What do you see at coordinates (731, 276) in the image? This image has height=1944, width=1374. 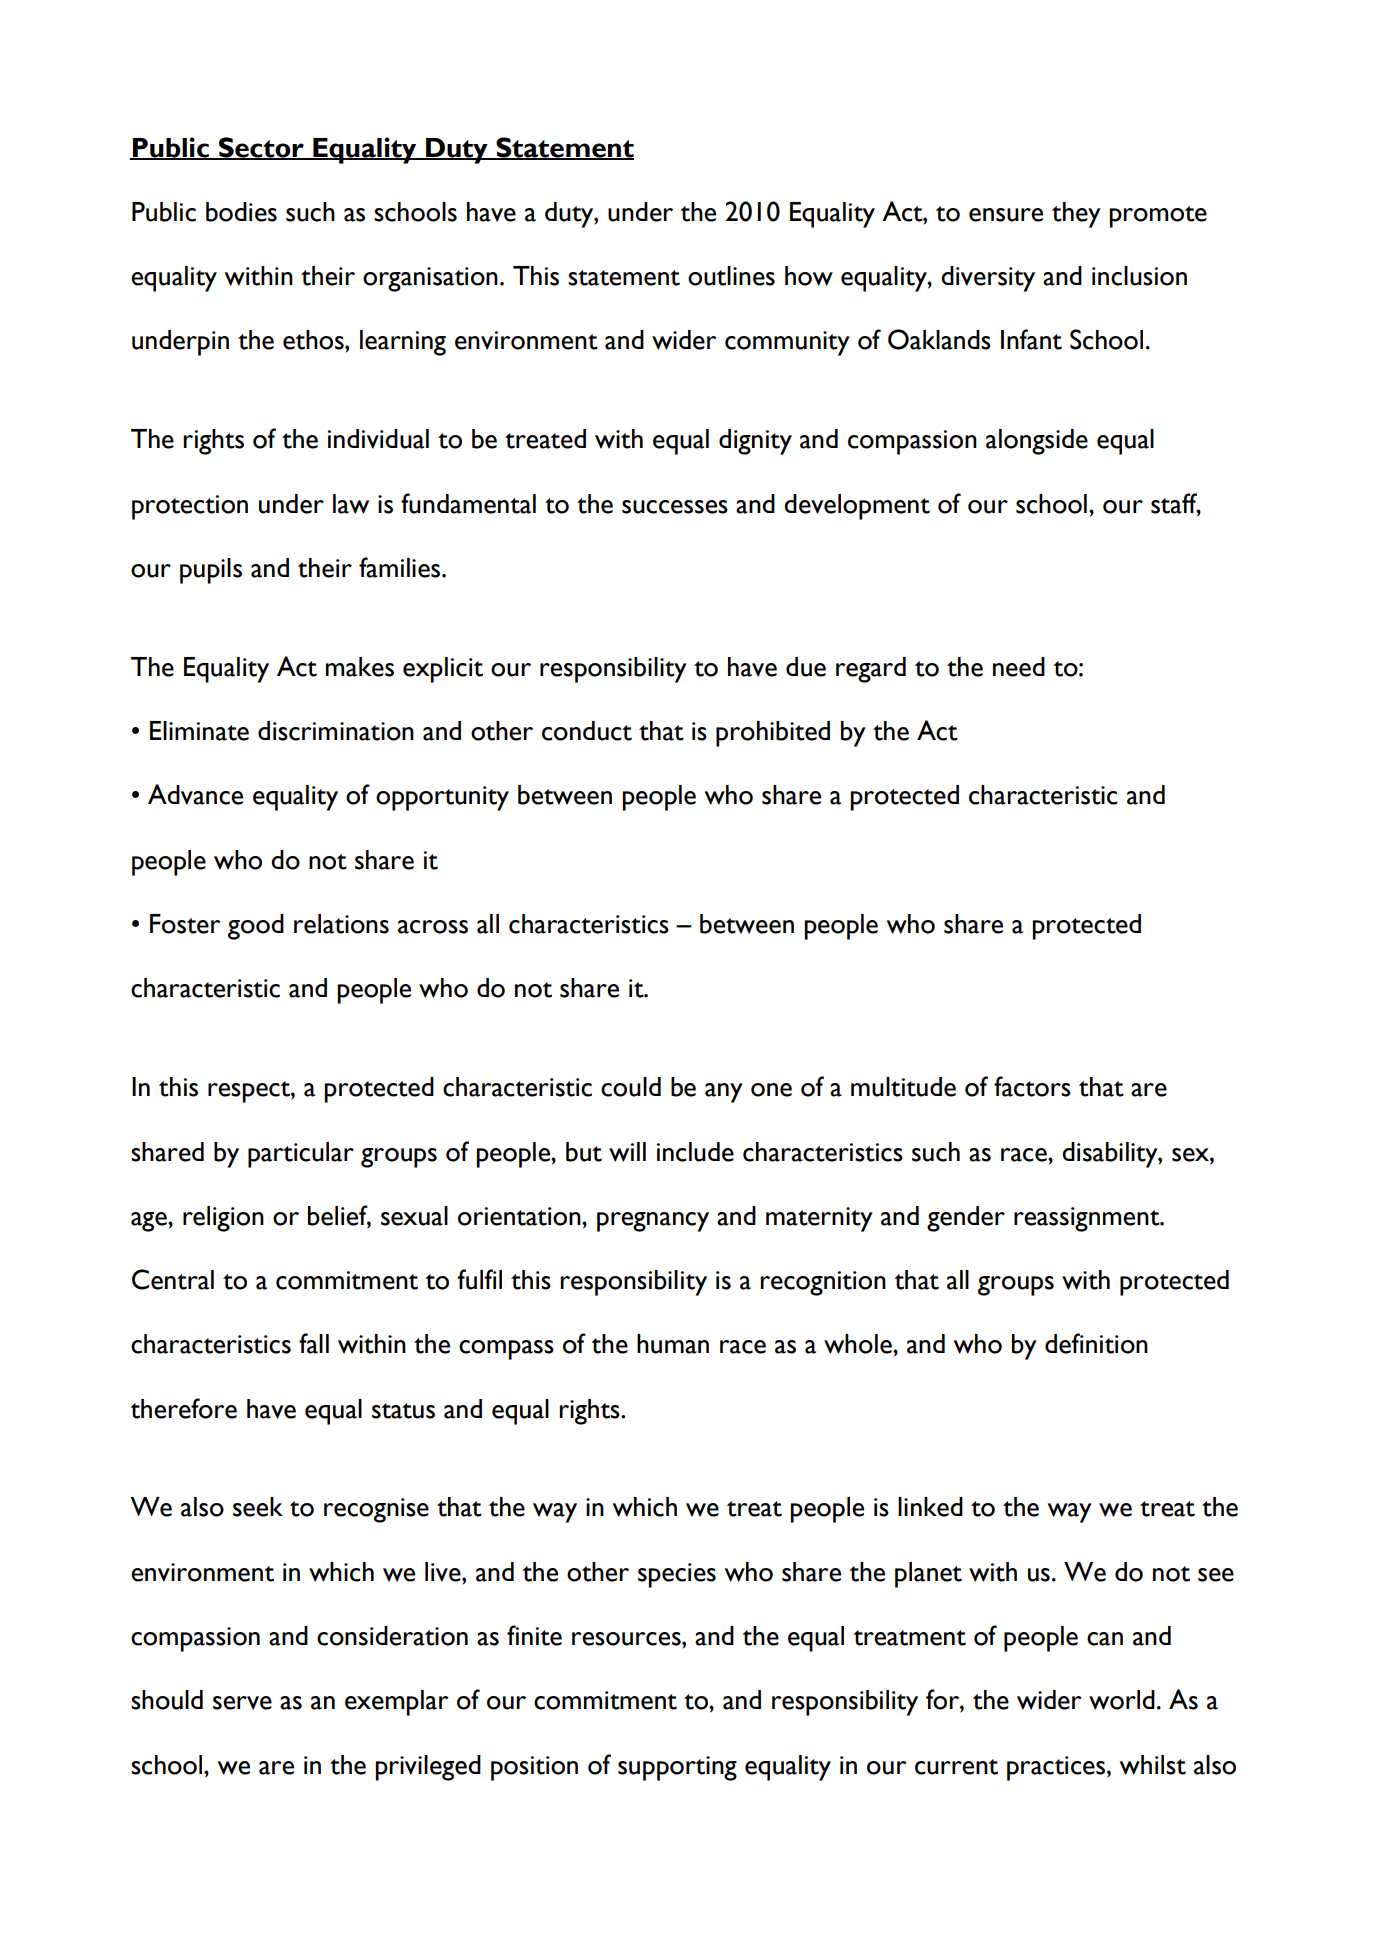 I see `outlines` at bounding box center [731, 276].
